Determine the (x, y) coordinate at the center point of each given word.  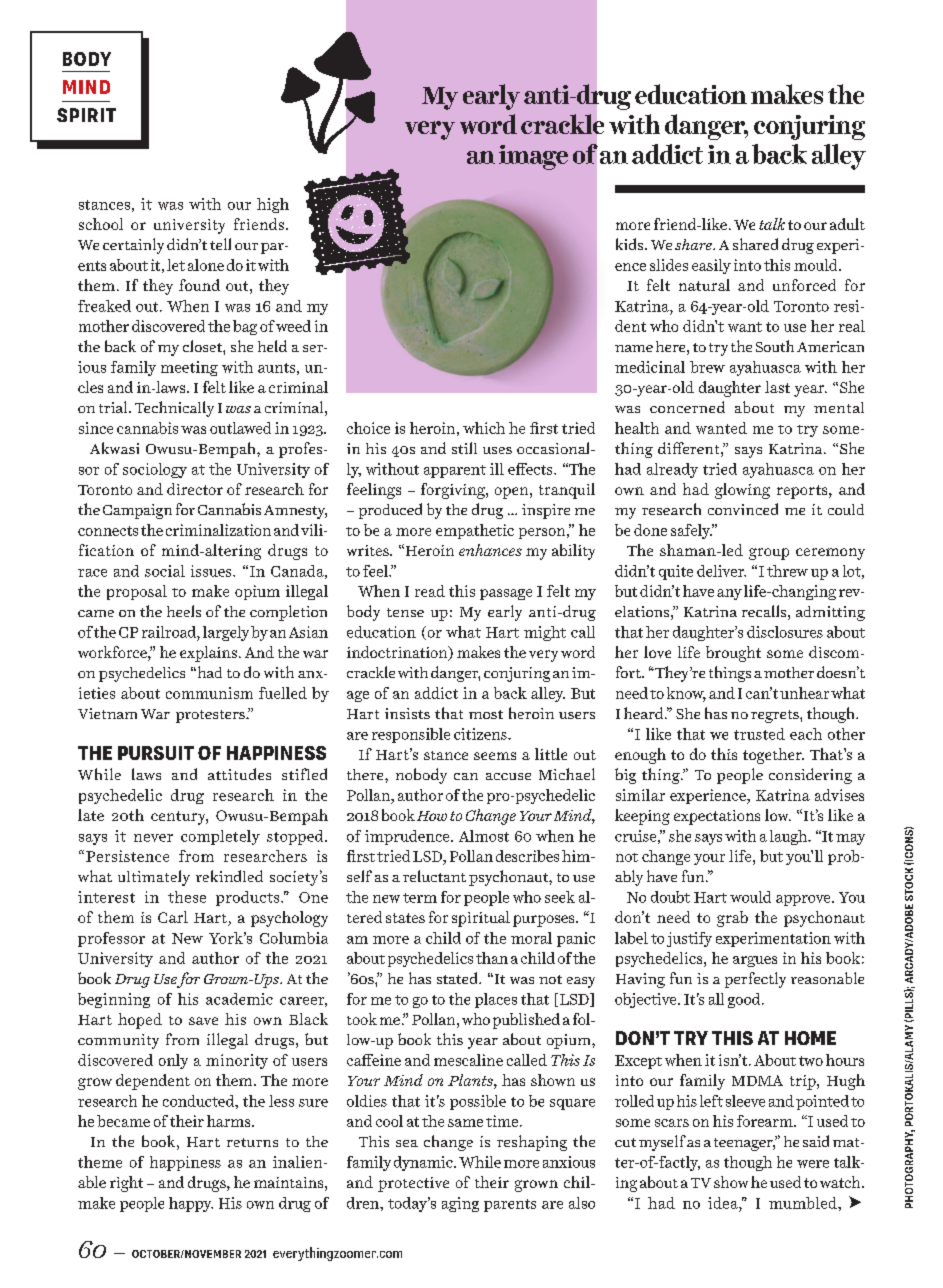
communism (209, 693)
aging (460, 1204)
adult (847, 224)
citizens (481, 734)
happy (191, 1204)
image (533, 157)
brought (733, 654)
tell (220, 244)
